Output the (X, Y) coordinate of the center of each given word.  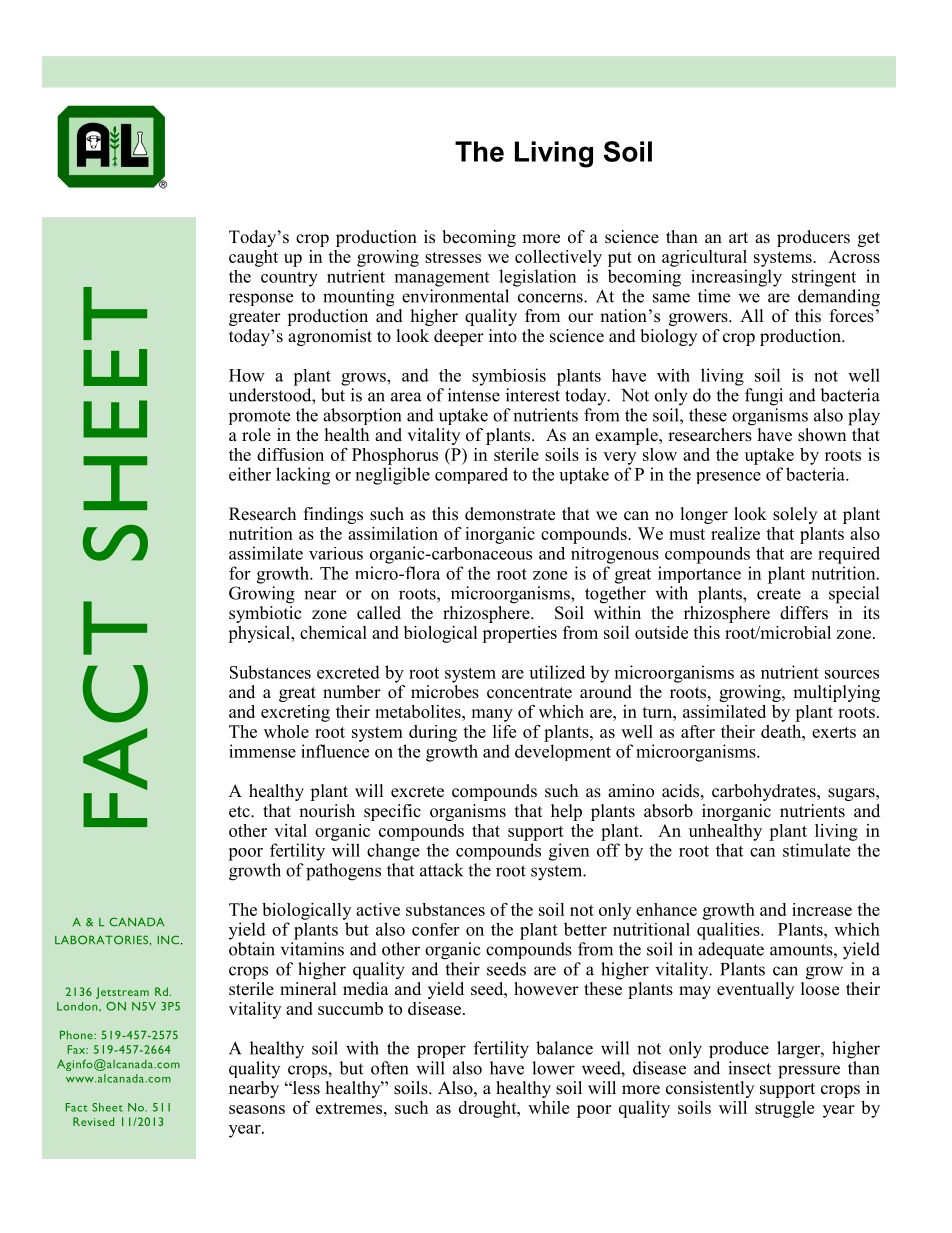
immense (262, 751)
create (779, 594)
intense (474, 395)
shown (823, 433)
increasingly (736, 278)
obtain (252, 949)
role (256, 435)
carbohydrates (765, 792)
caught (253, 258)
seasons (257, 1109)
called (379, 613)
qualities (729, 931)
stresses (453, 257)
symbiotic (265, 613)
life (504, 731)
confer (435, 929)
